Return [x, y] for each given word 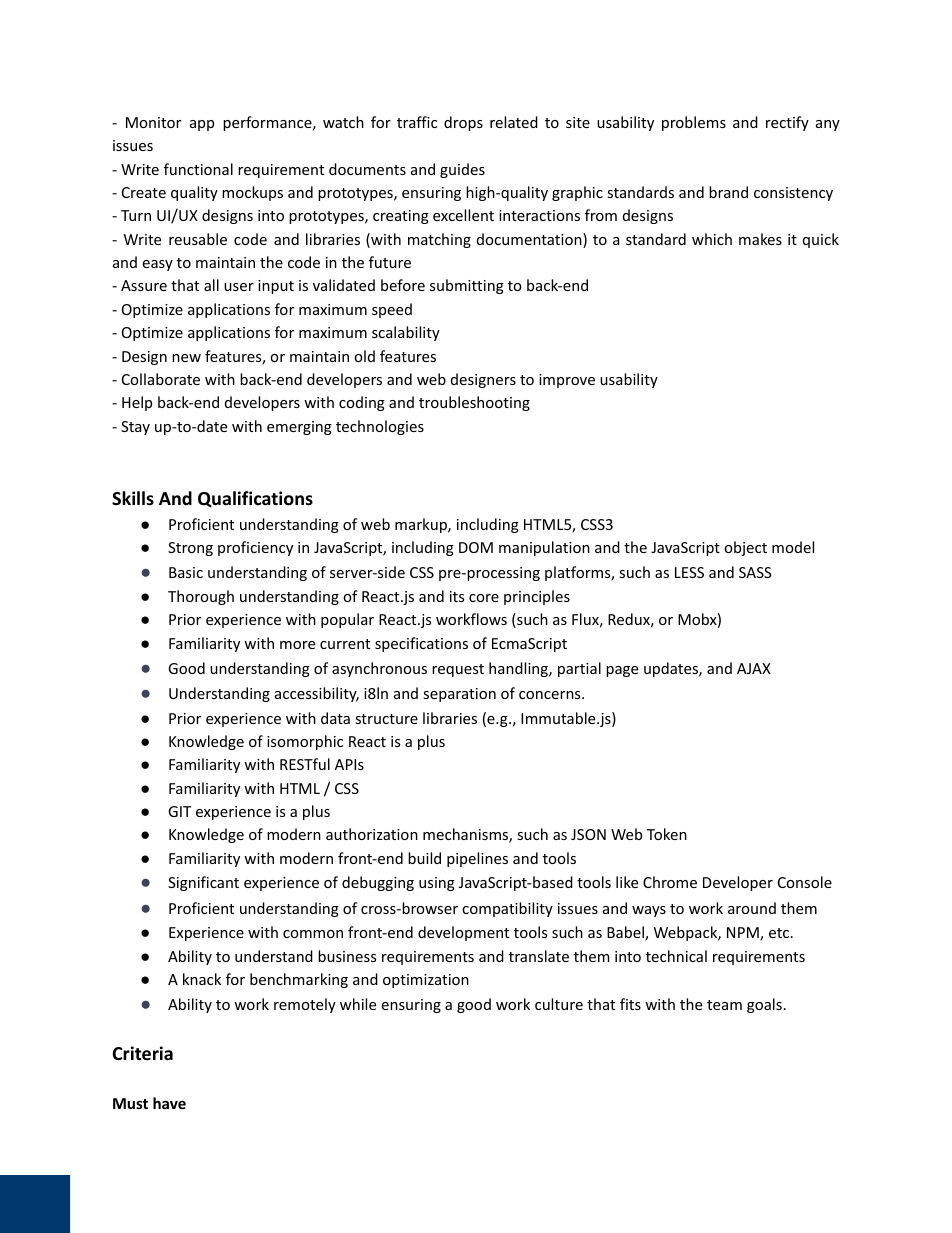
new [186, 358]
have [169, 1103]
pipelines [477, 859]
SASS [755, 572]
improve [567, 381]
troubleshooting [474, 403]
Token [667, 834]
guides [462, 170]
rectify [787, 123]
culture [559, 1004]
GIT [179, 811]
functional [198, 169]
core [484, 598]
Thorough [201, 597]
